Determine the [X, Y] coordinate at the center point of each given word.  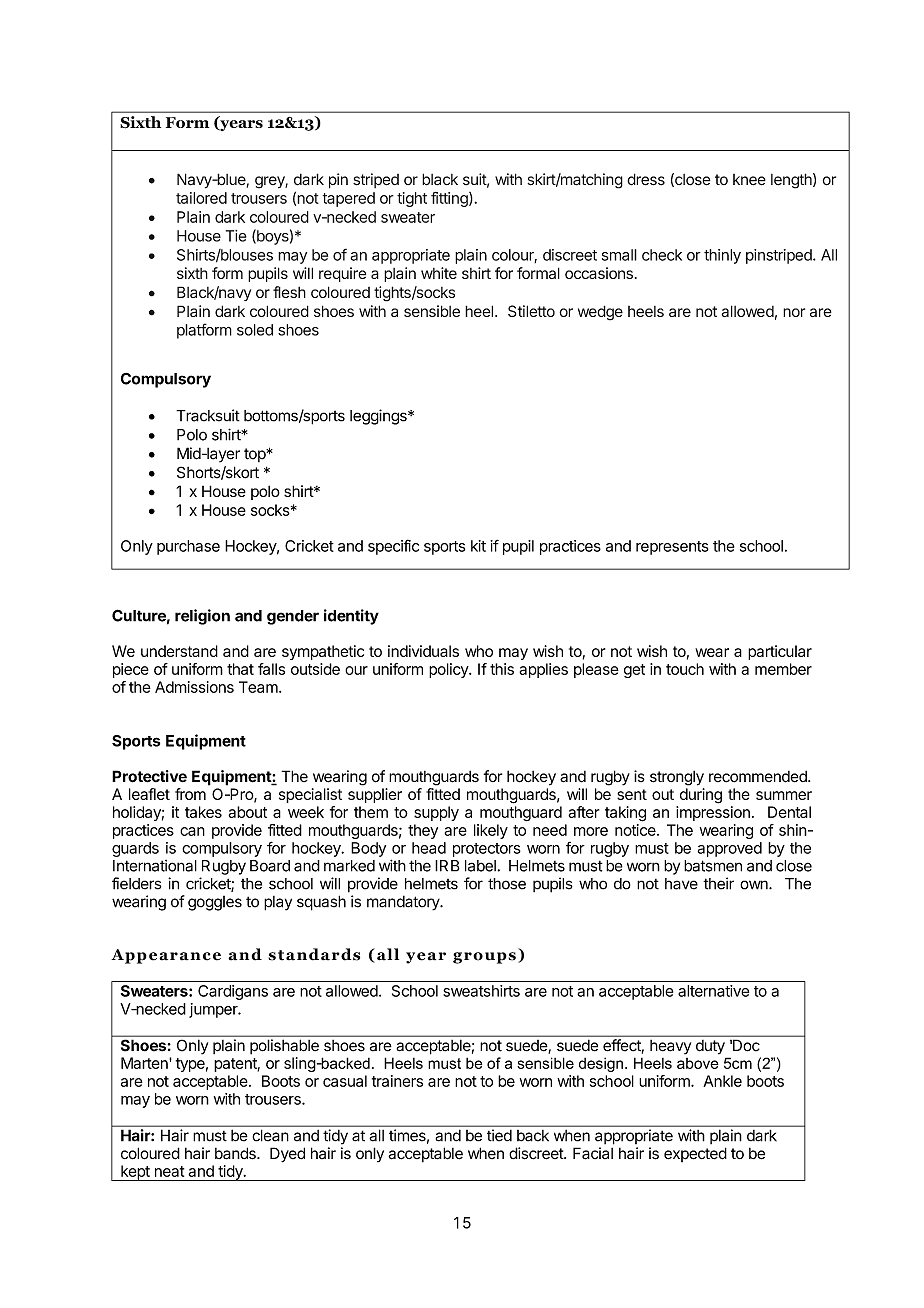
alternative [713, 991]
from [190, 794]
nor [794, 312]
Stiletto [531, 311]
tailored [201, 198]
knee [749, 180]
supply [436, 813]
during [701, 796]
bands [236, 1153]
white [439, 273]
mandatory [404, 903]
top [255, 455]
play [278, 903]
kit [478, 546]
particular [780, 652]
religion [202, 617]
